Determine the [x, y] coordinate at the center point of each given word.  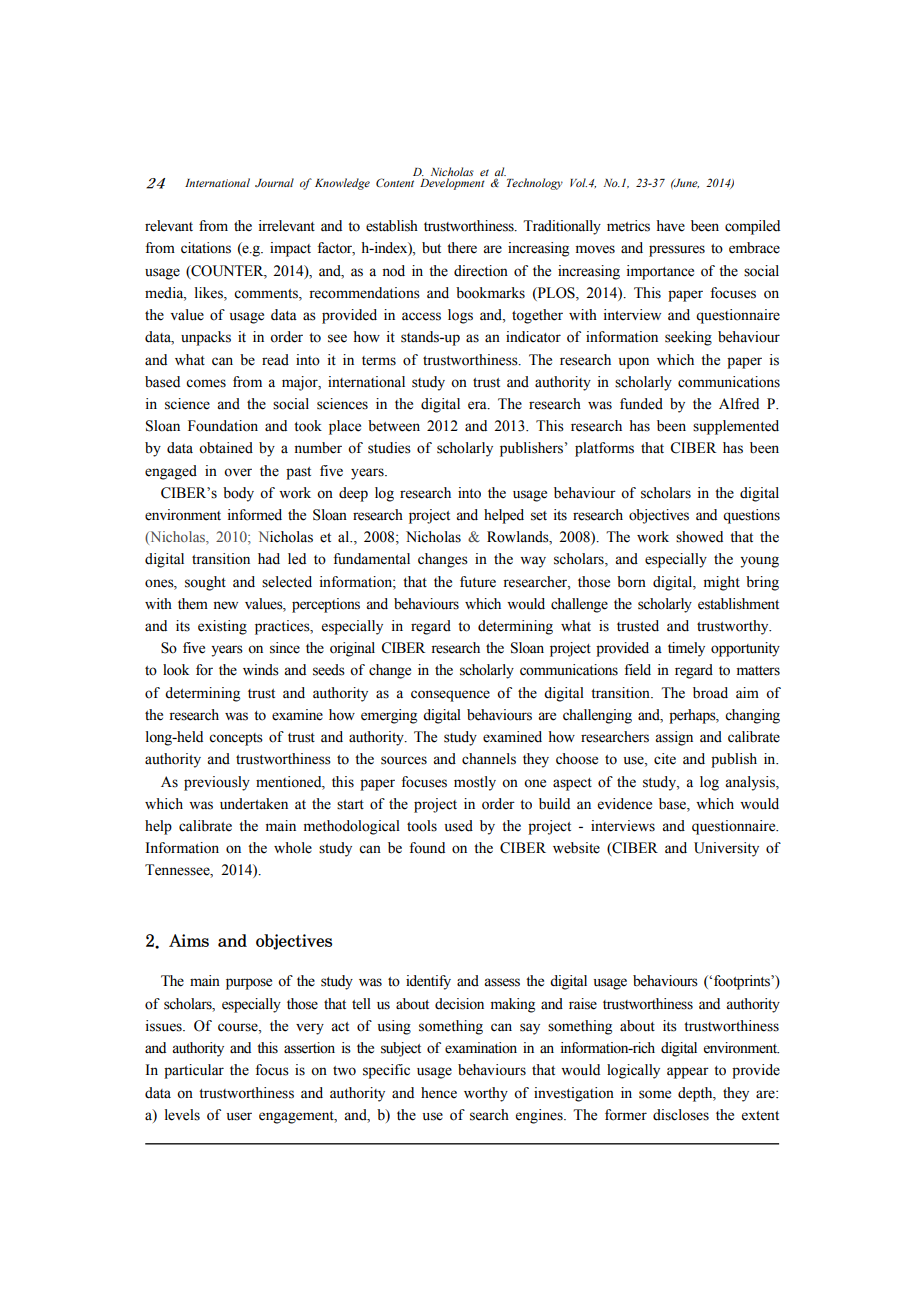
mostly [475, 783]
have [670, 226]
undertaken [254, 804]
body [238, 494]
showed [699, 537]
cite [665, 759]
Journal [274, 182]
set [539, 516]
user [239, 1116]
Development [452, 184]
